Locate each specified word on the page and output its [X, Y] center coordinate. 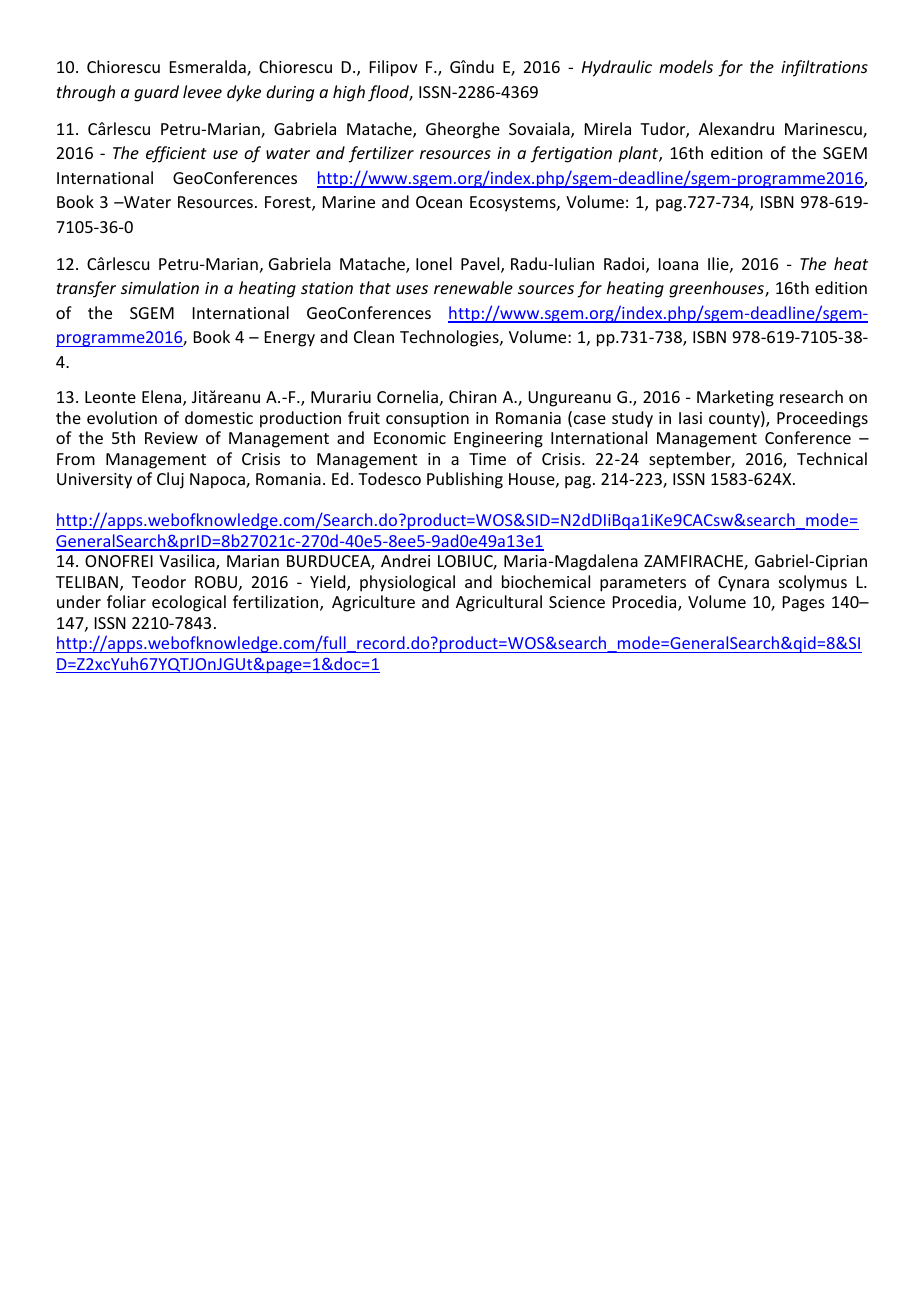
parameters [643, 584]
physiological [407, 583]
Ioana [678, 264]
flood [390, 93]
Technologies [450, 338]
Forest [289, 203]
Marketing [735, 398]
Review [171, 438]
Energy [290, 339]
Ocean [439, 202]
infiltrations [824, 68]
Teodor [159, 581]
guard [156, 93]
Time [487, 459]
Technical [832, 458]
